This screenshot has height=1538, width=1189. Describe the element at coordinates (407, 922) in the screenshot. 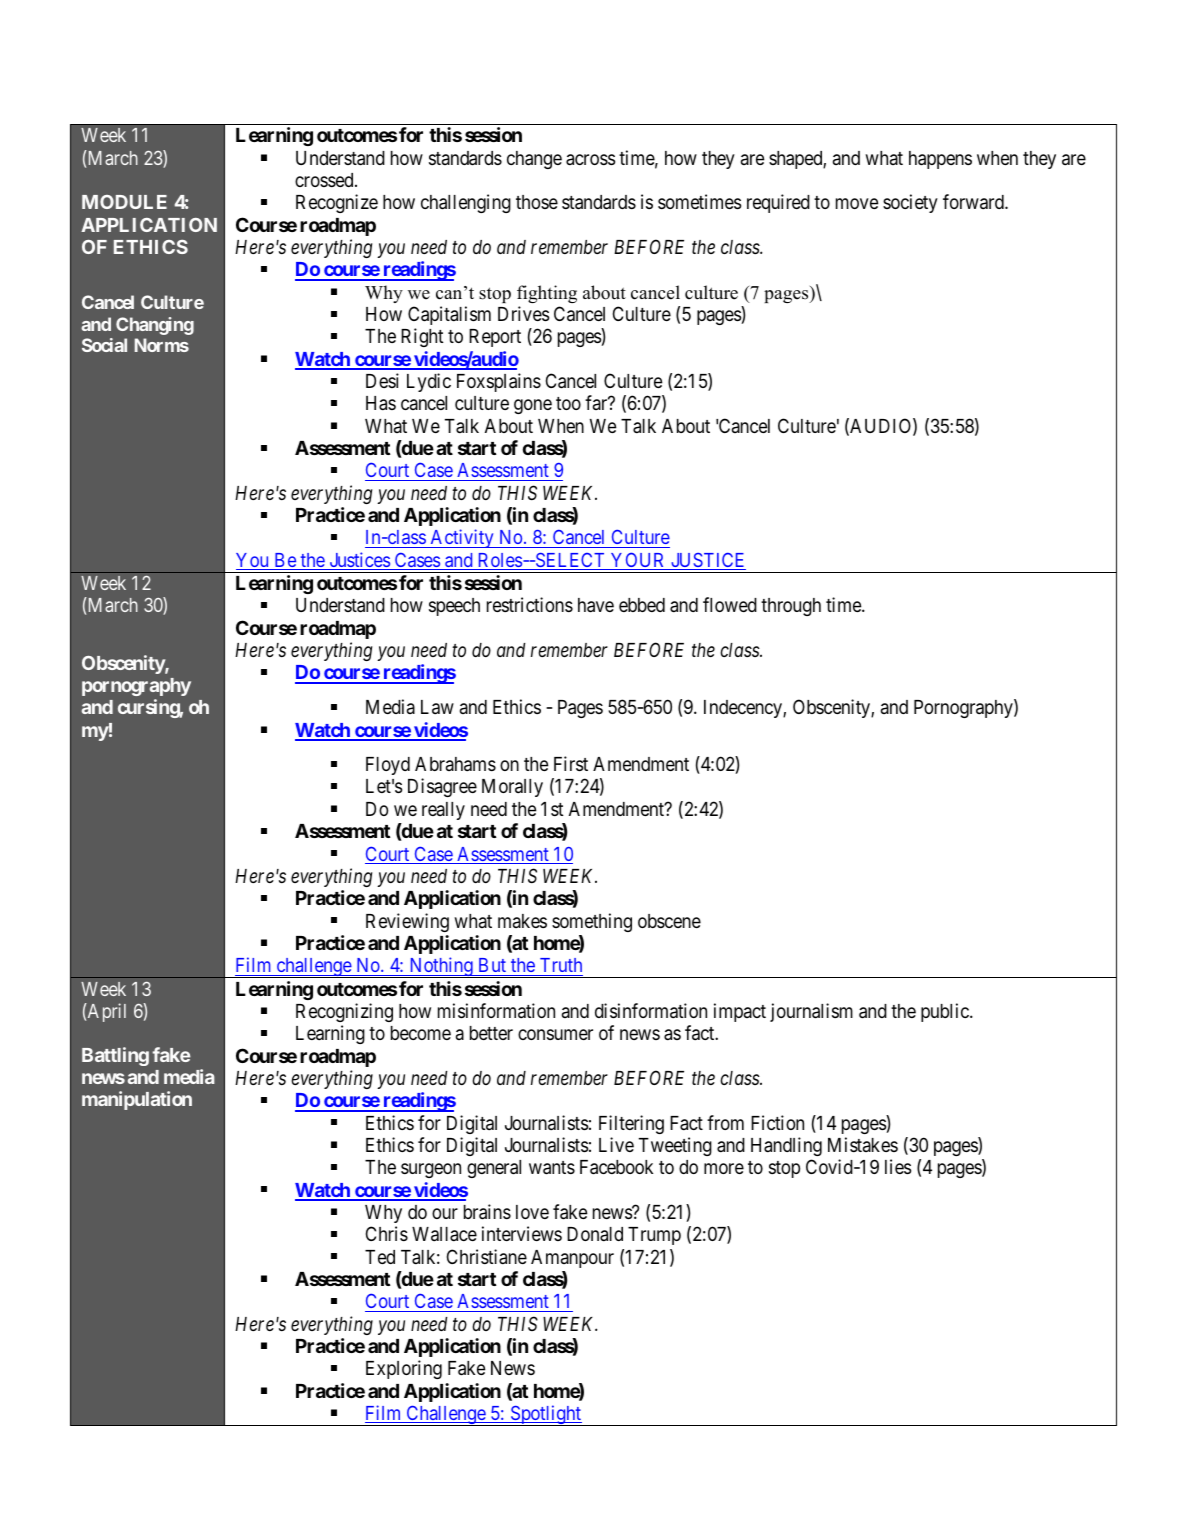

I see `Reviewing` at that location.
